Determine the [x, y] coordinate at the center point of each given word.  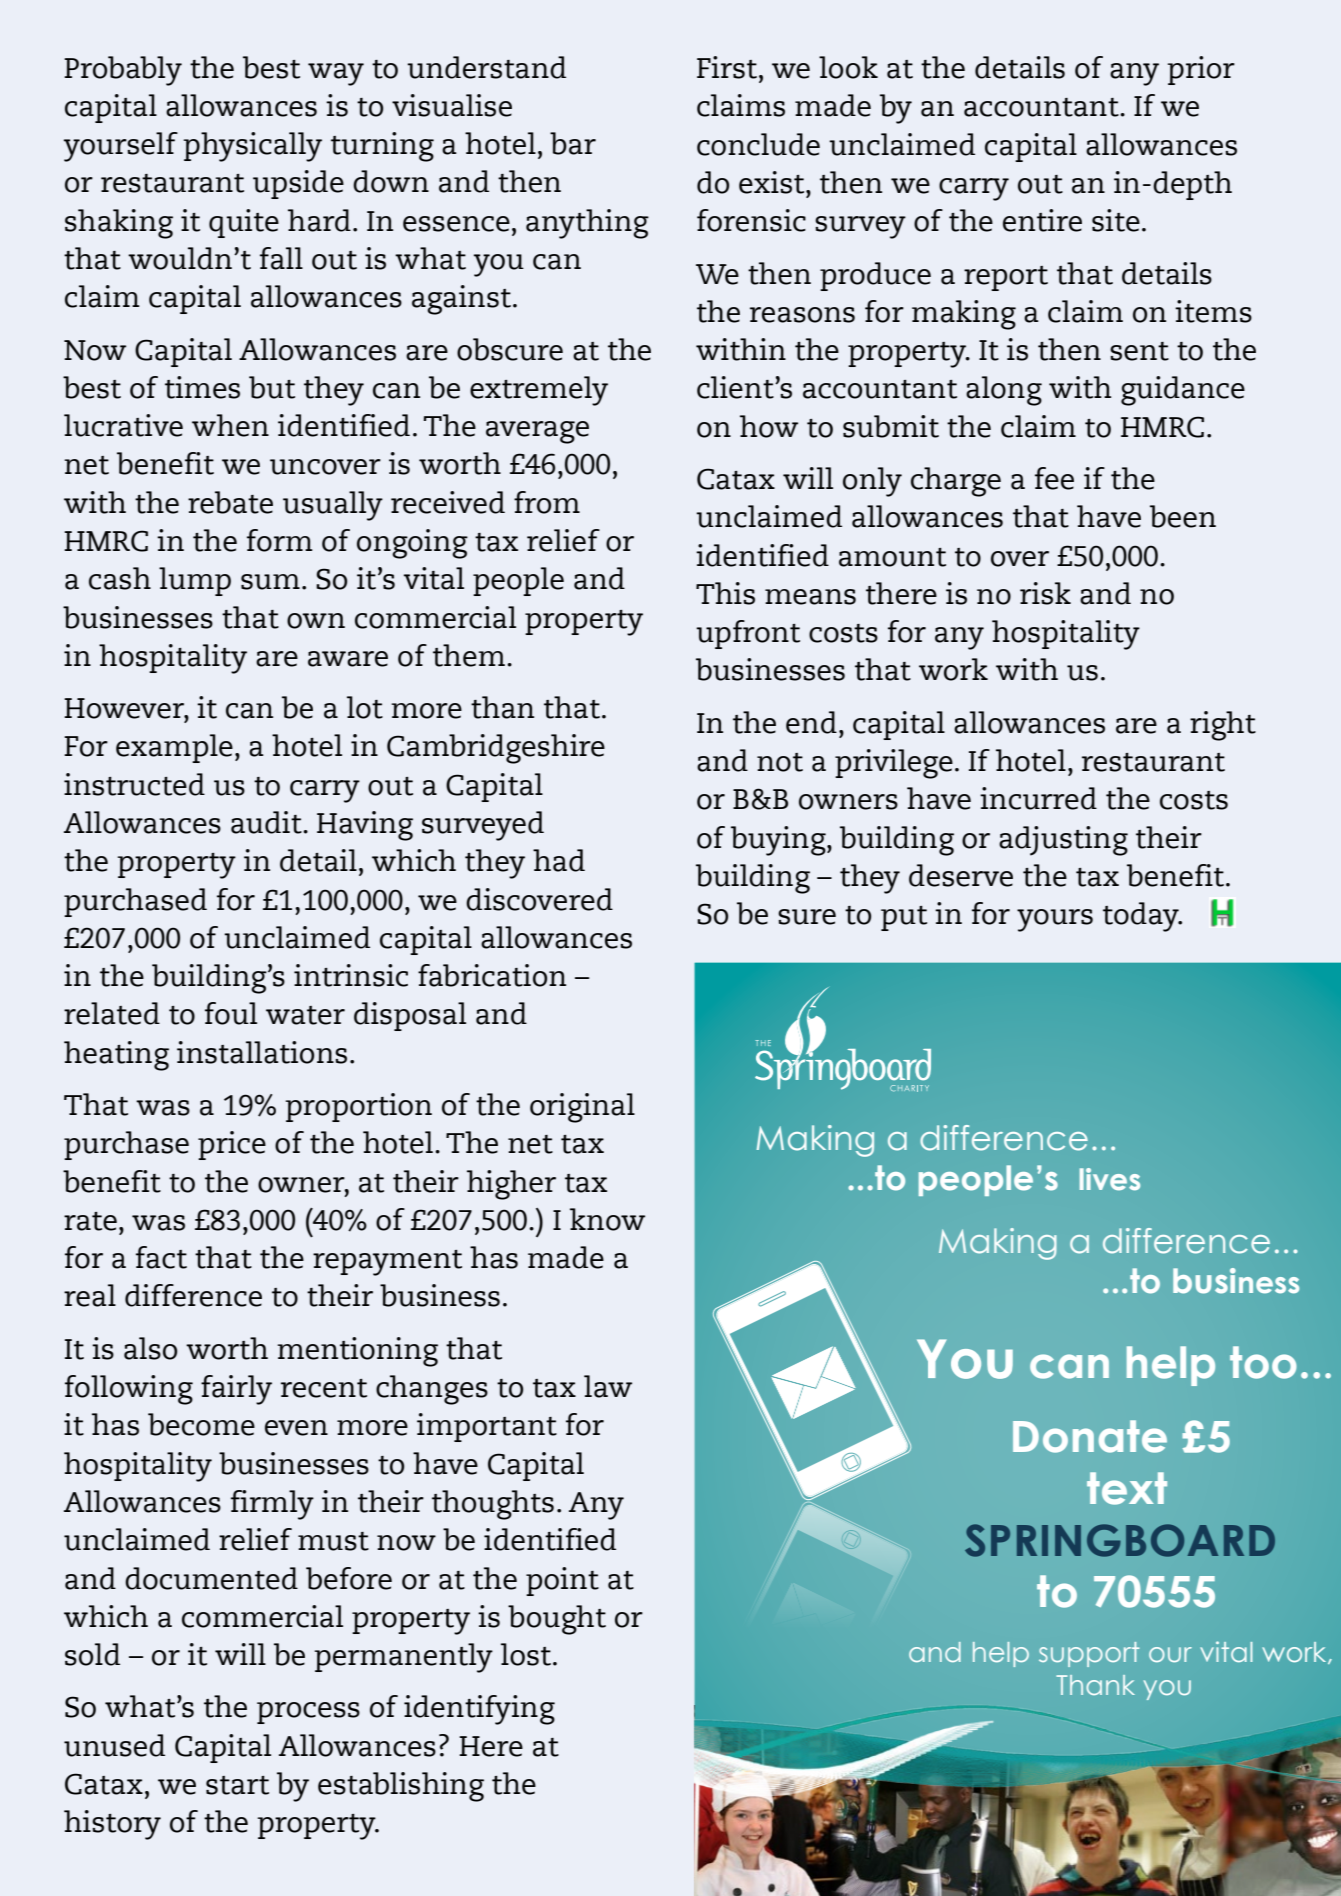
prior [1201, 70]
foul [231, 1013]
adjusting [1063, 841]
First [727, 67]
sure [807, 917]
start [237, 1785]
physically [252, 147]
